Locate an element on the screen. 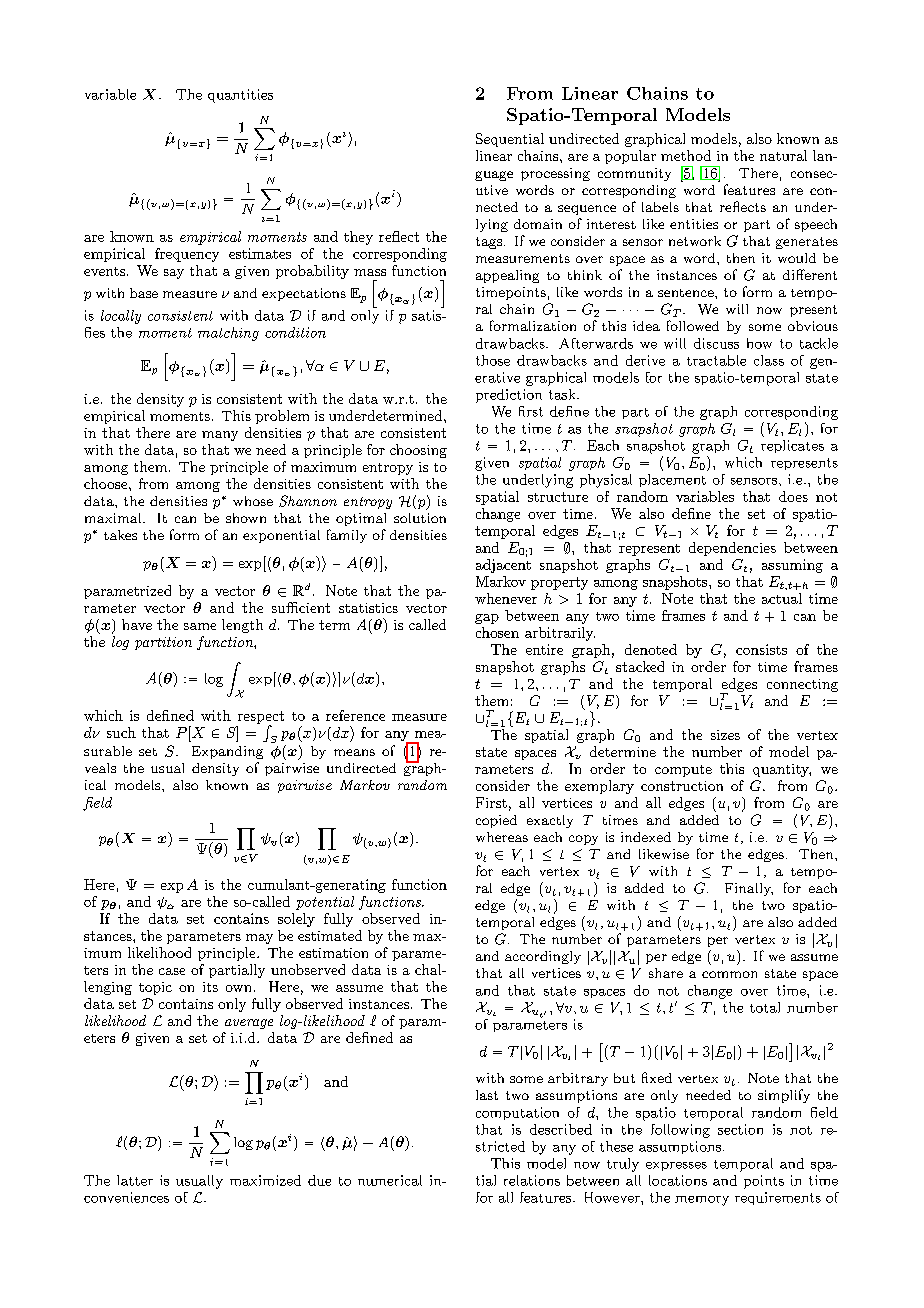  computation is located at coordinates (517, 1113).
